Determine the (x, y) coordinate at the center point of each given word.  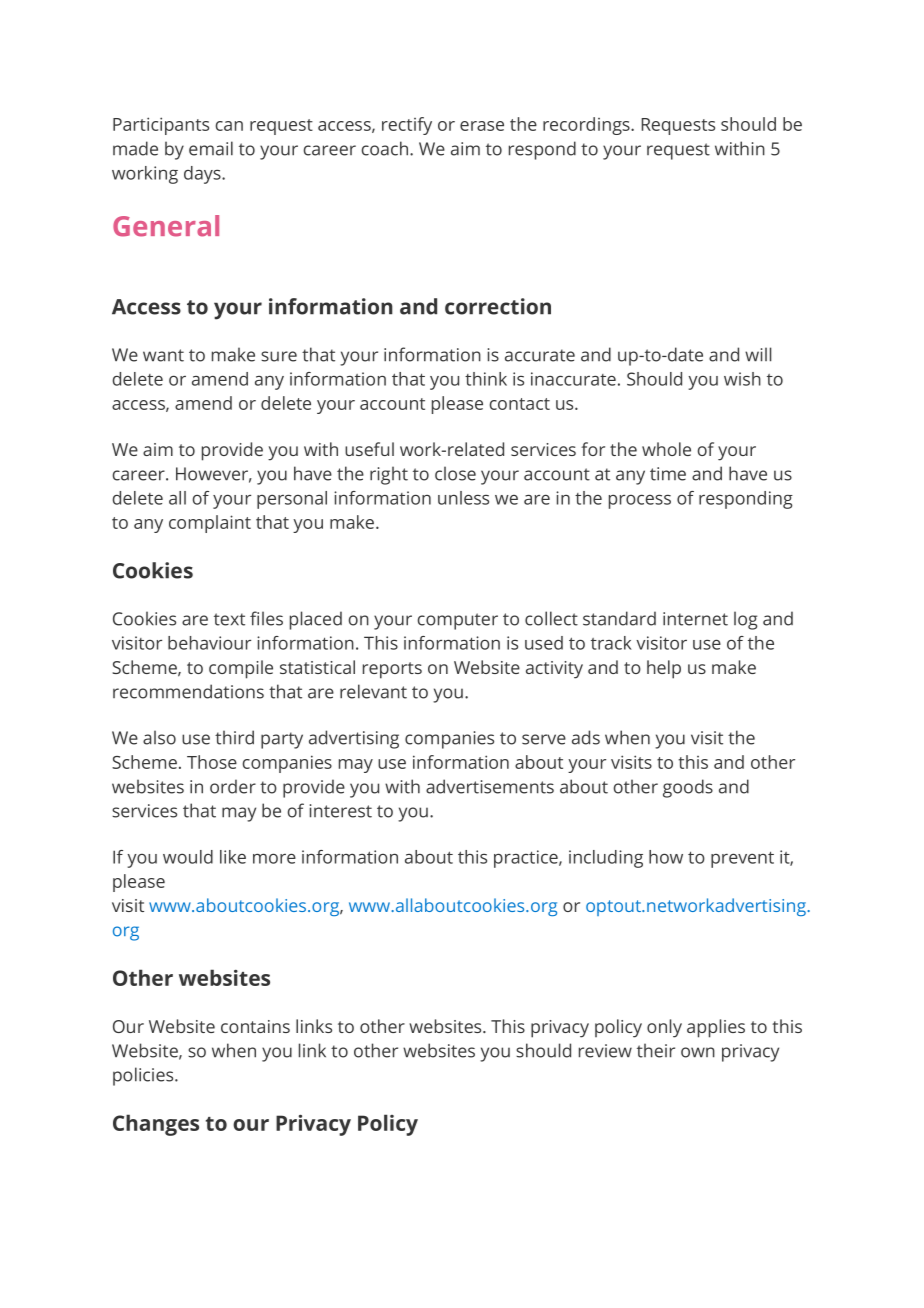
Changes (156, 1125)
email (211, 148)
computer (457, 621)
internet (695, 619)
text (229, 619)
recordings (587, 126)
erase (482, 126)
